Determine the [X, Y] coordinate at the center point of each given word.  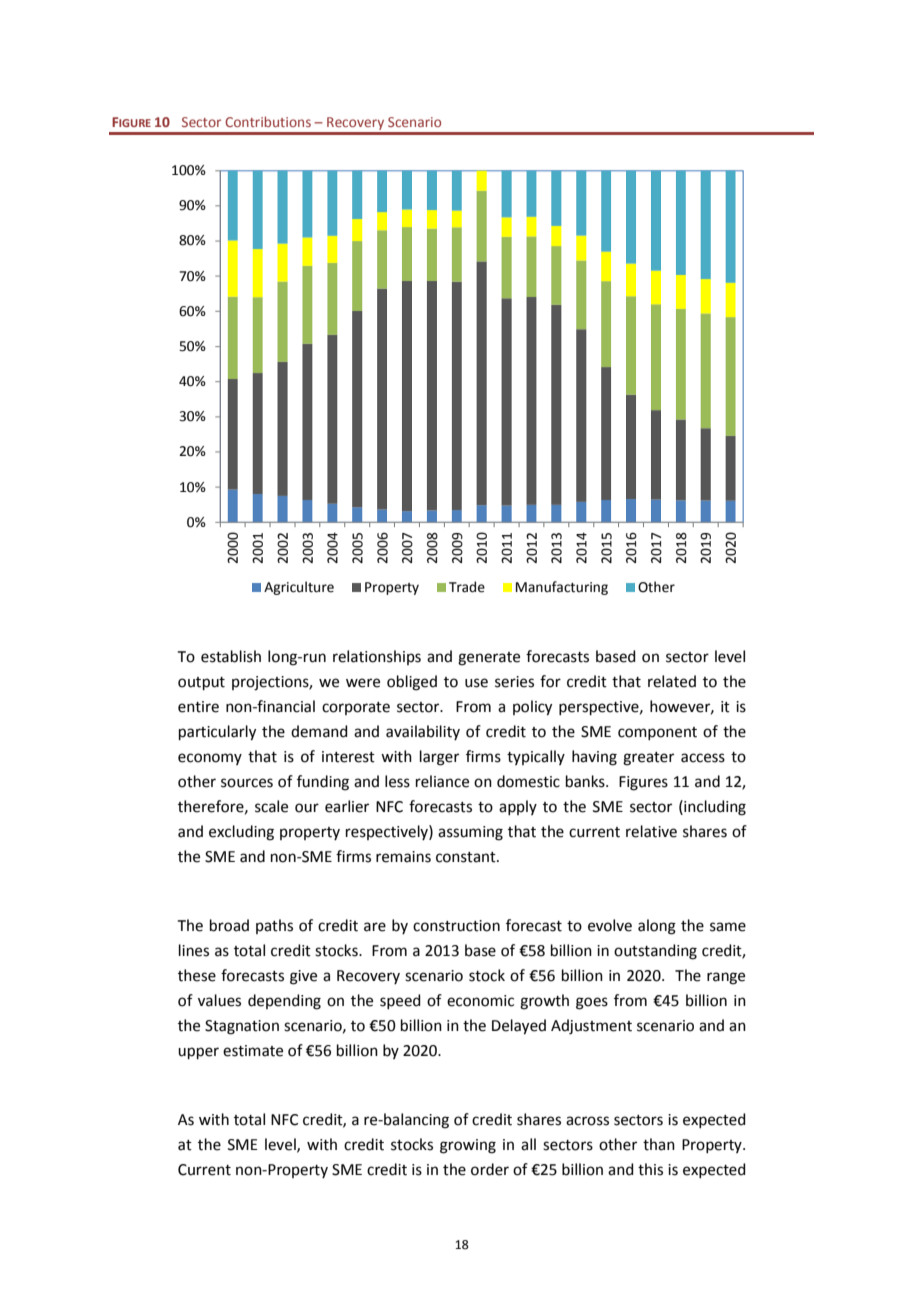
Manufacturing [562, 588]
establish [231, 656]
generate [489, 659]
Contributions [268, 121]
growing [468, 1146]
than [659, 1144]
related [672, 681]
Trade [467, 587]
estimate [253, 1051]
